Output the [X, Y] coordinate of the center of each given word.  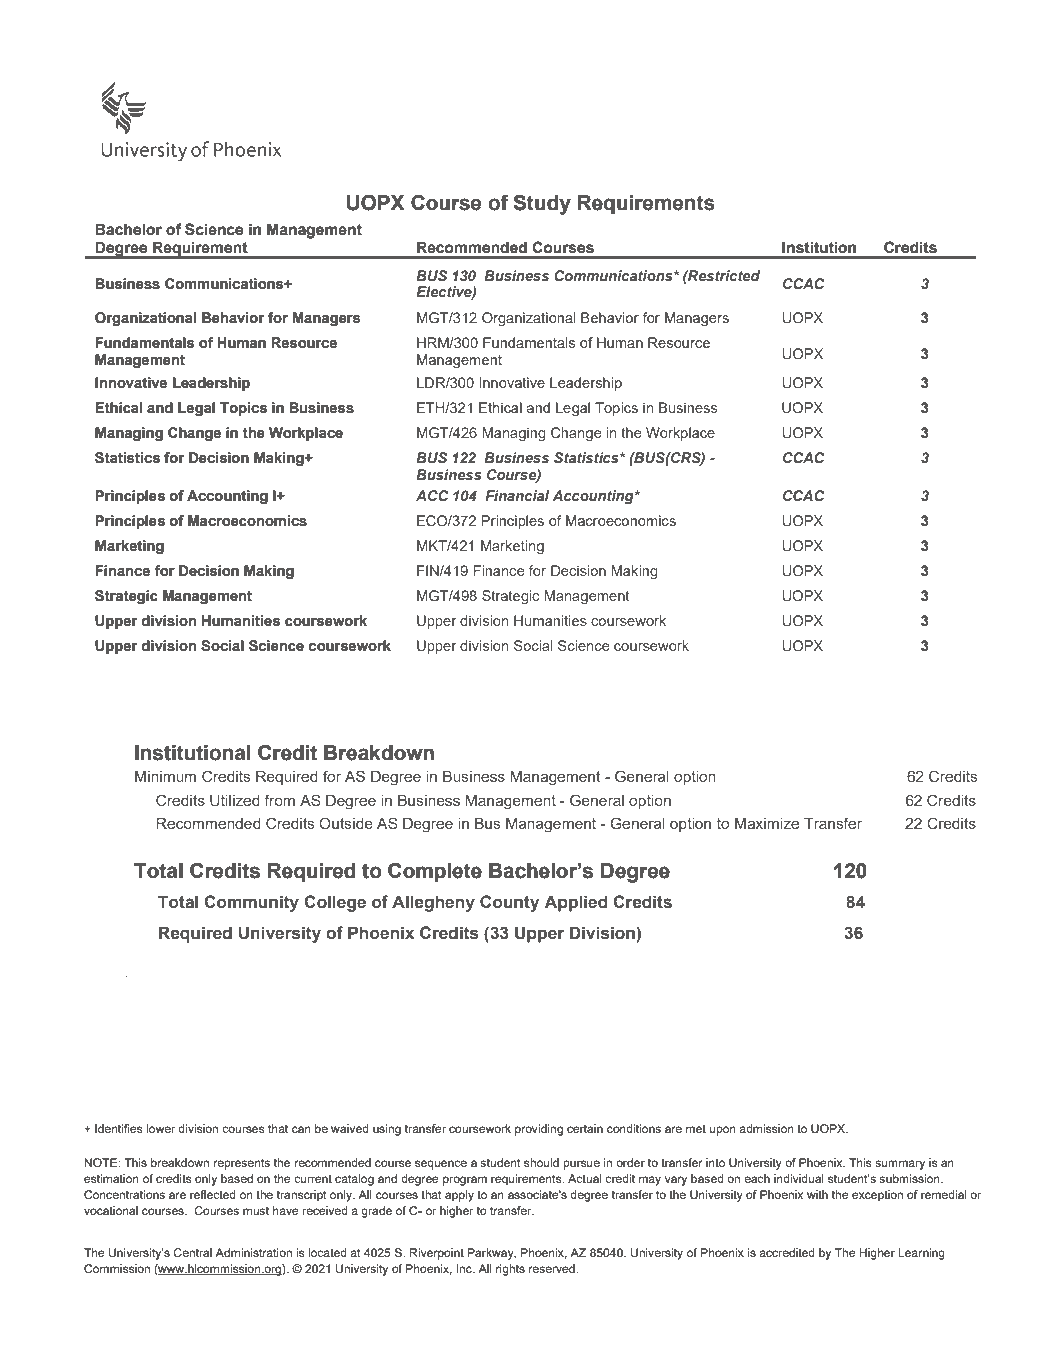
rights [510, 1270]
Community [251, 903]
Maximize [767, 823]
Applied [576, 903]
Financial [517, 495]
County [509, 903]
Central [193, 1252]
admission [766, 1128]
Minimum [165, 776]
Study [542, 204]
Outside [346, 823]
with [817, 1194]
